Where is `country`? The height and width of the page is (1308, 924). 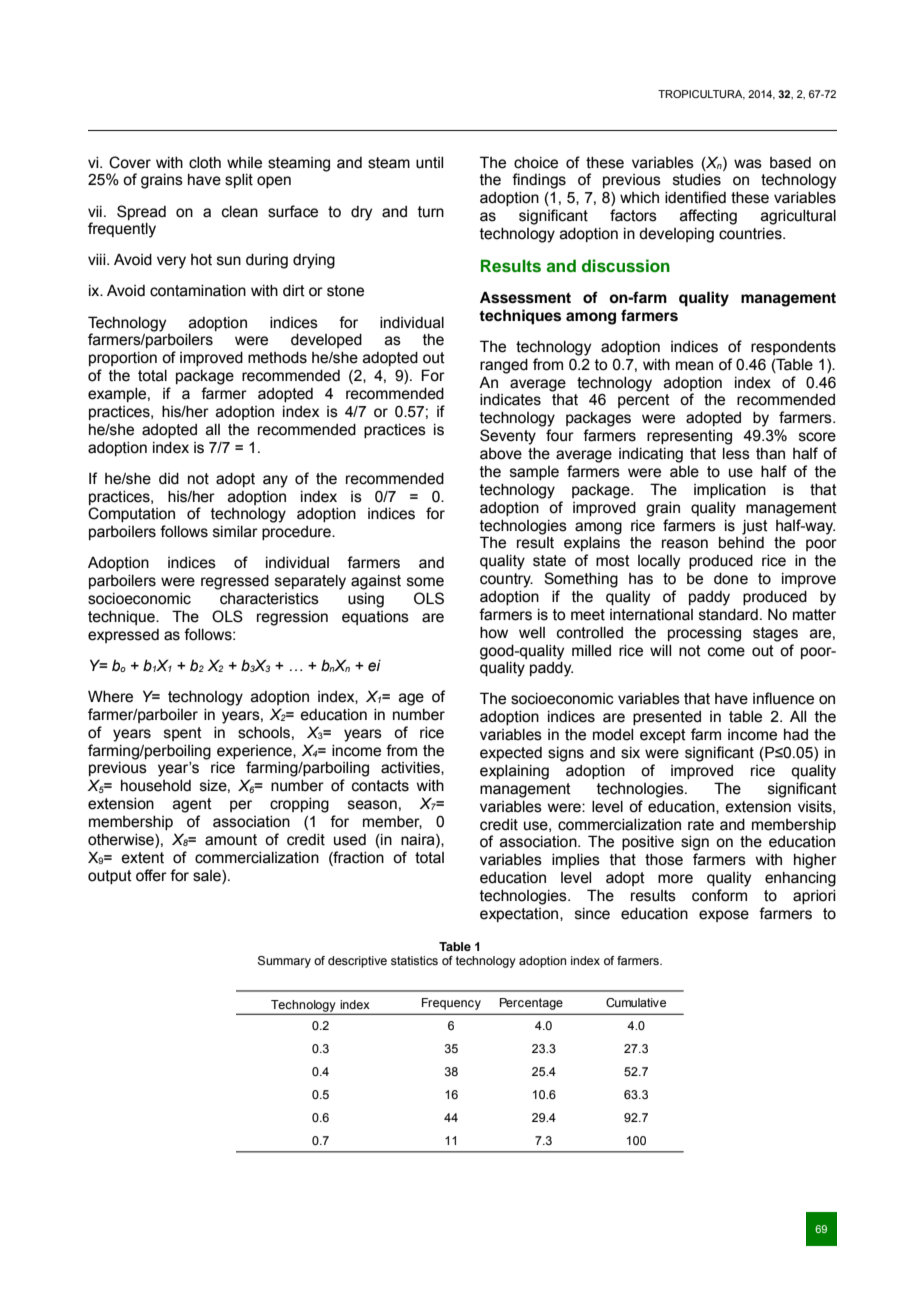
country is located at coordinates (506, 580).
